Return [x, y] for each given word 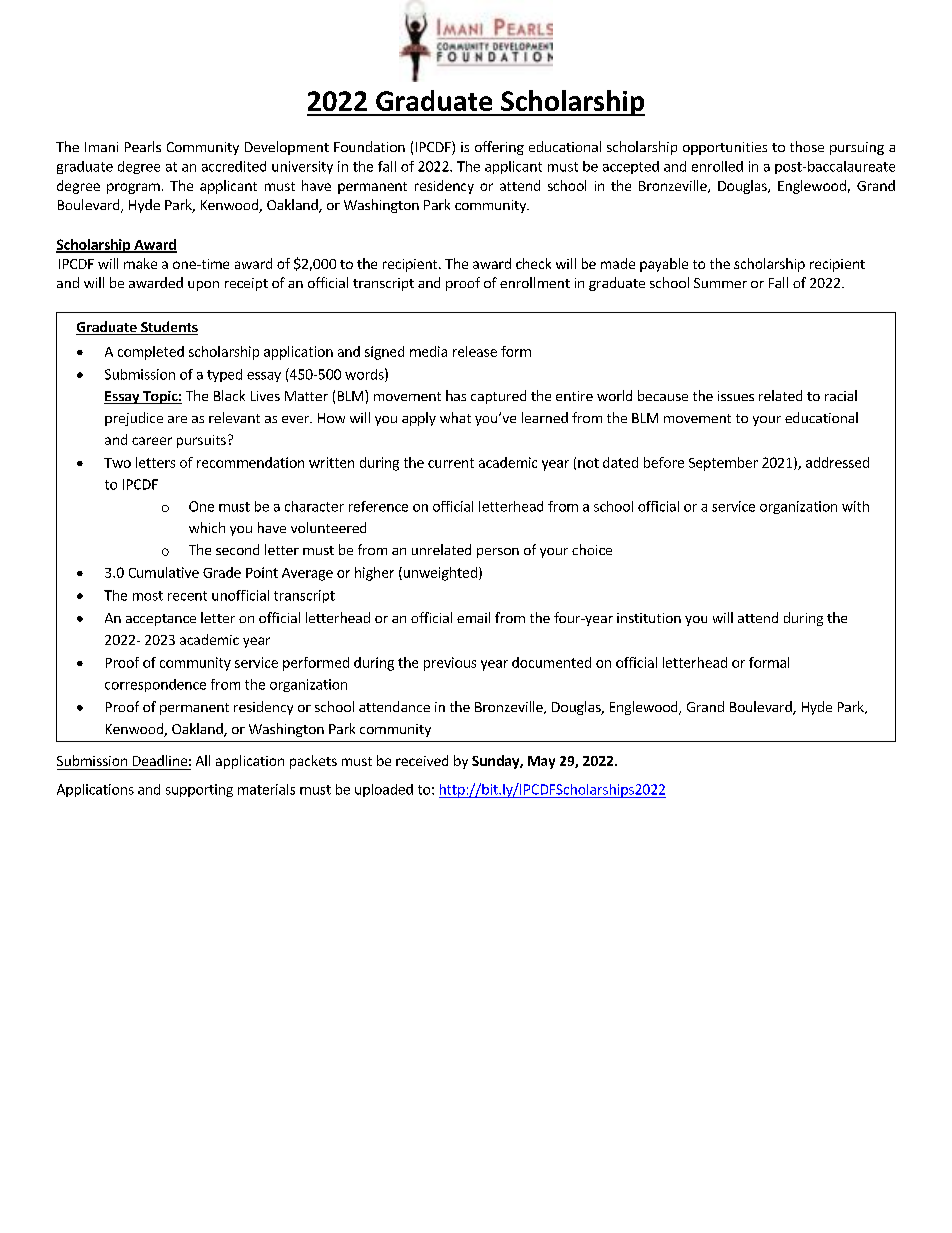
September [723, 464]
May [541, 762]
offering [499, 148]
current [451, 463]
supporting [199, 790]
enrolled [717, 166]
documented [551, 662]
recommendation [250, 462]
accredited [234, 166]
